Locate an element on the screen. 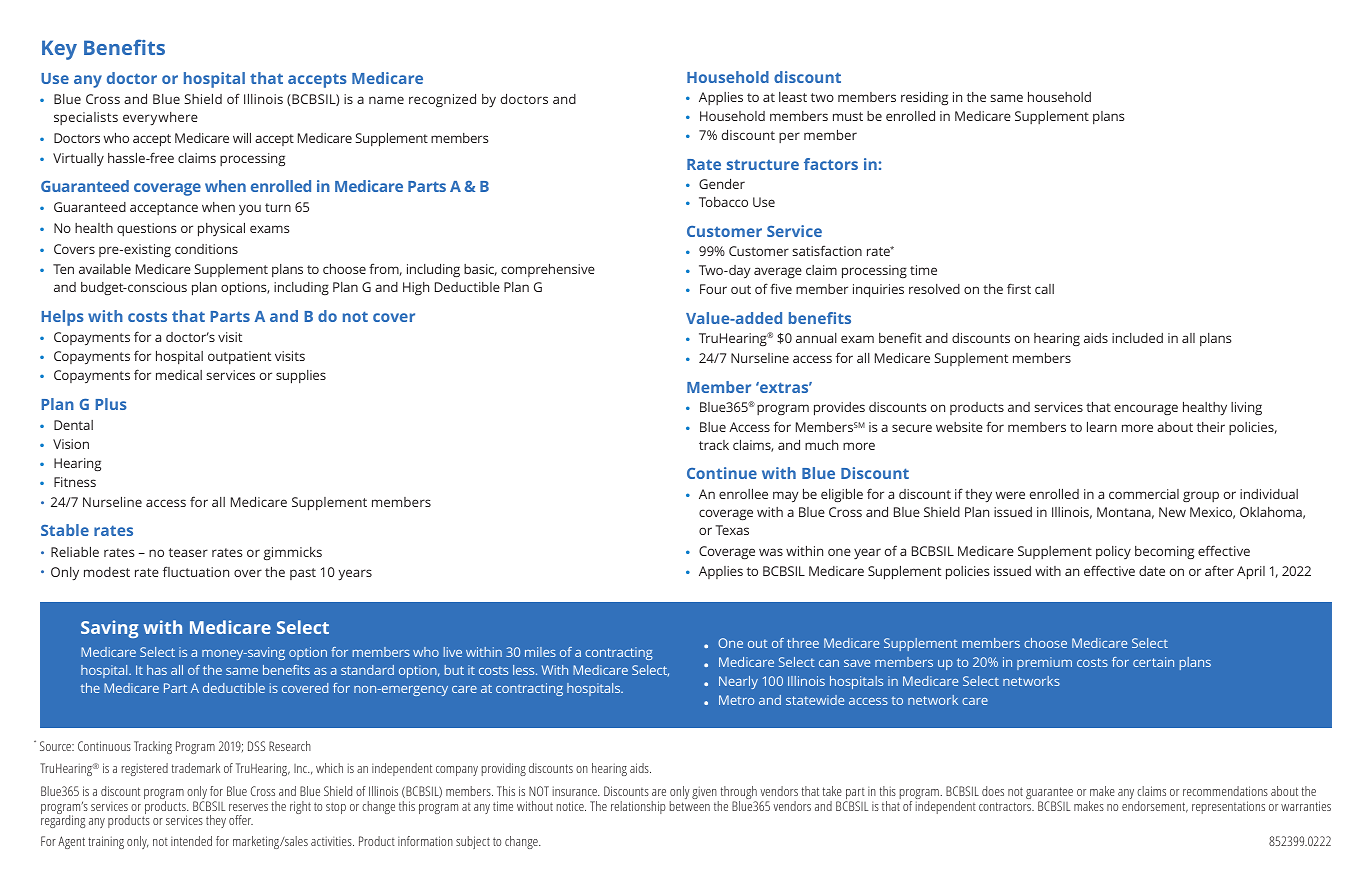 The image size is (1372, 887). everywhere is located at coordinates (160, 118).
